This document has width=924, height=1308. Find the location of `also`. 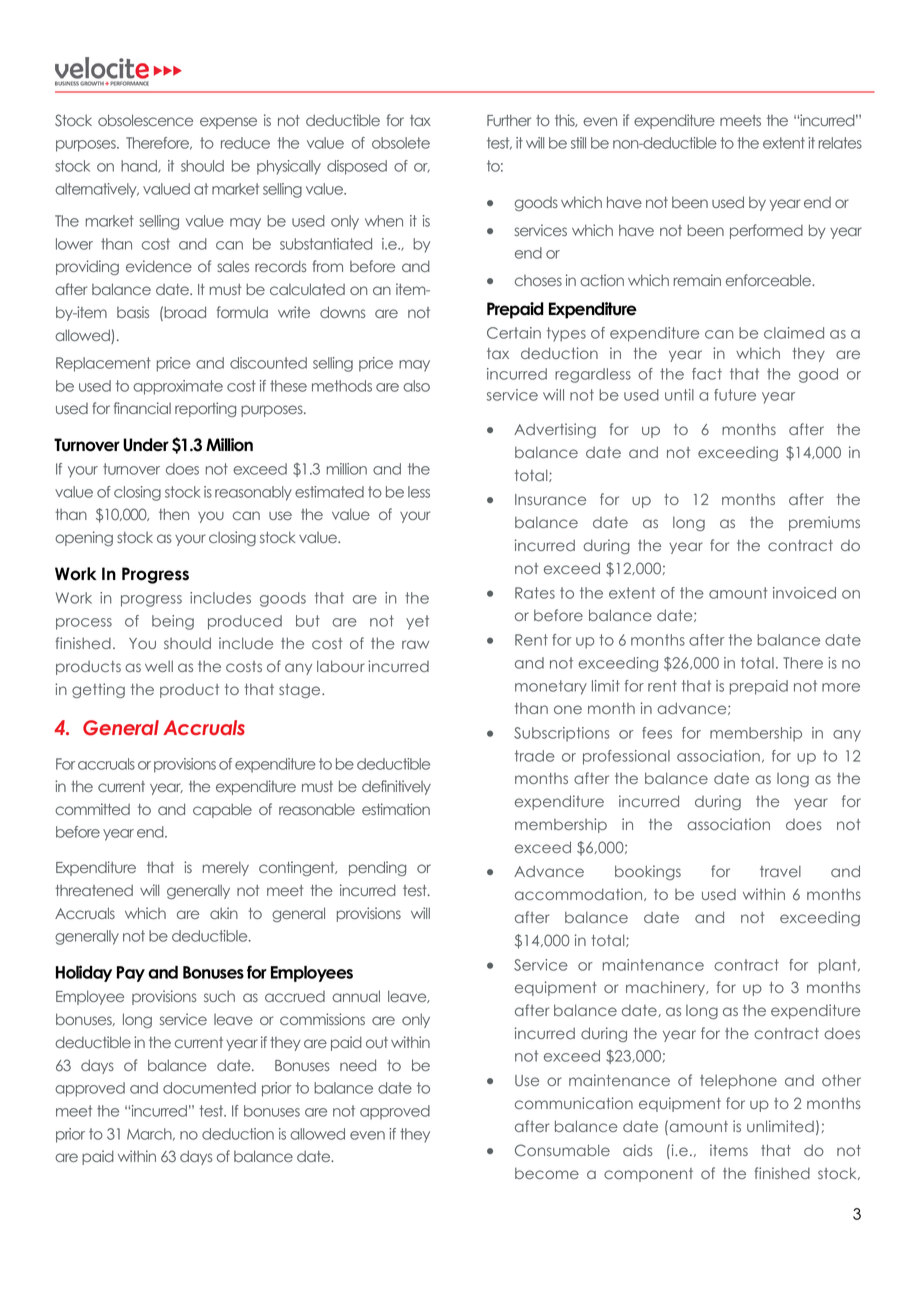

also is located at coordinates (416, 386).
